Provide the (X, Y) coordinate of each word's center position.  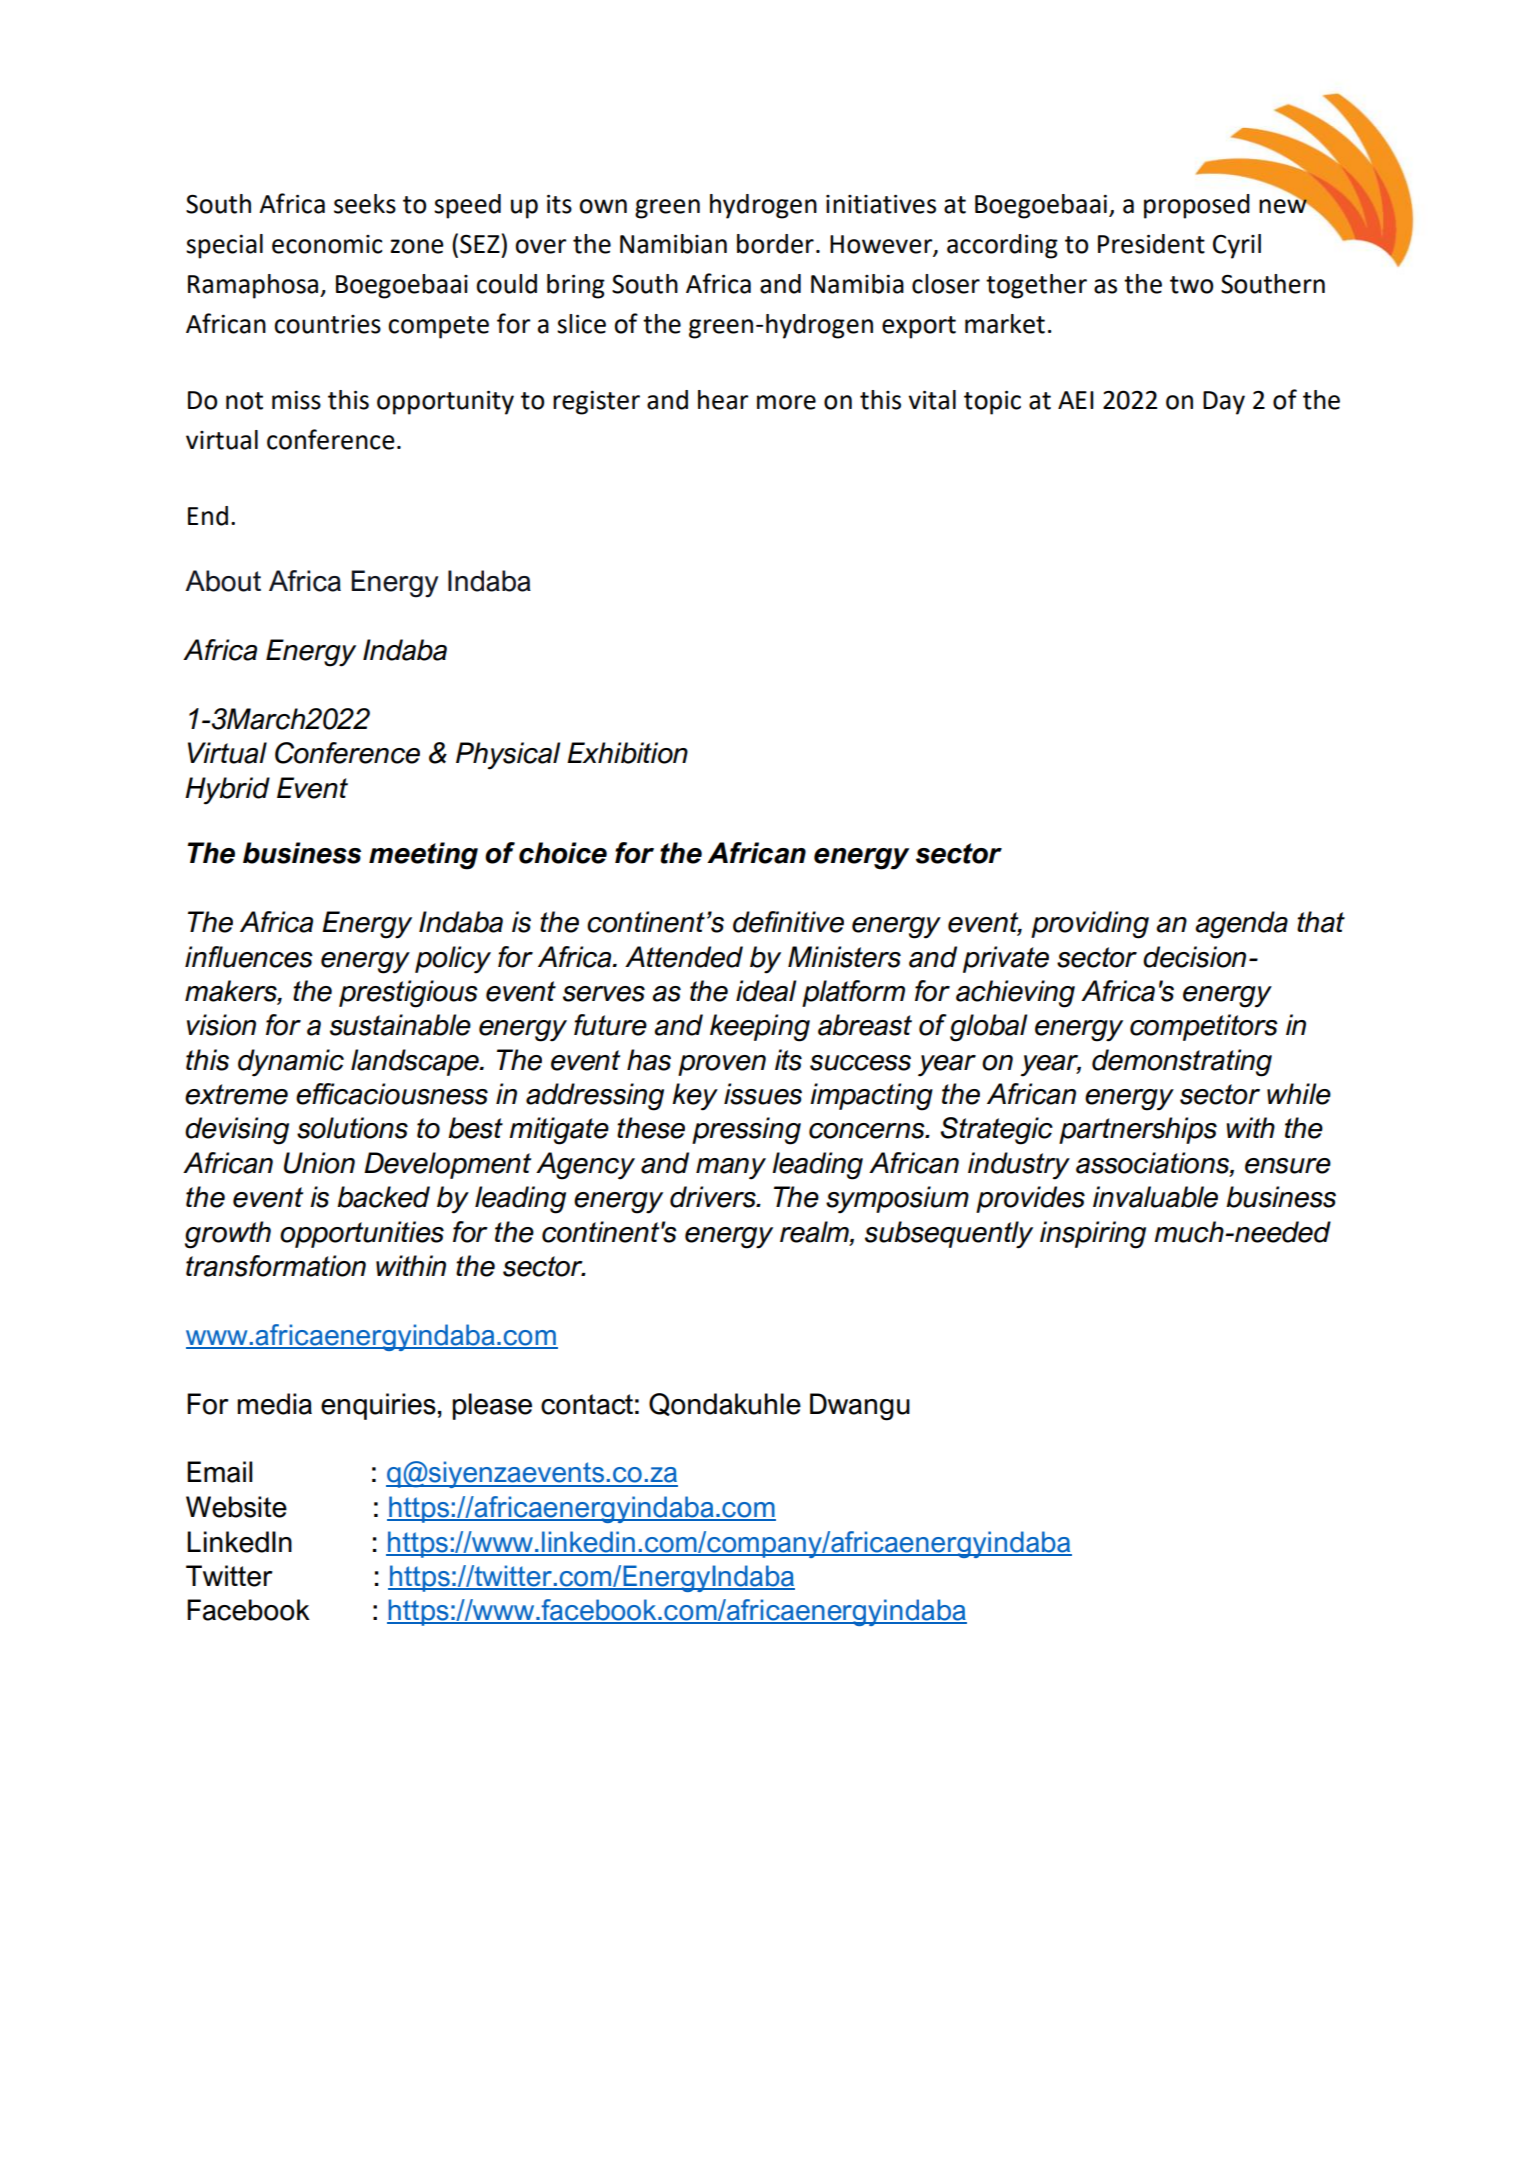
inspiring (1093, 1235)
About (223, 581)
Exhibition (627, 753)
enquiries (378, 1406)
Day (1224, 403)
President (1151, 244)
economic (327, 244)
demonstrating (1182, 1063)
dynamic (291, 1063)
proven (722, 1065)
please (492, 1406)
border (775, 244)
